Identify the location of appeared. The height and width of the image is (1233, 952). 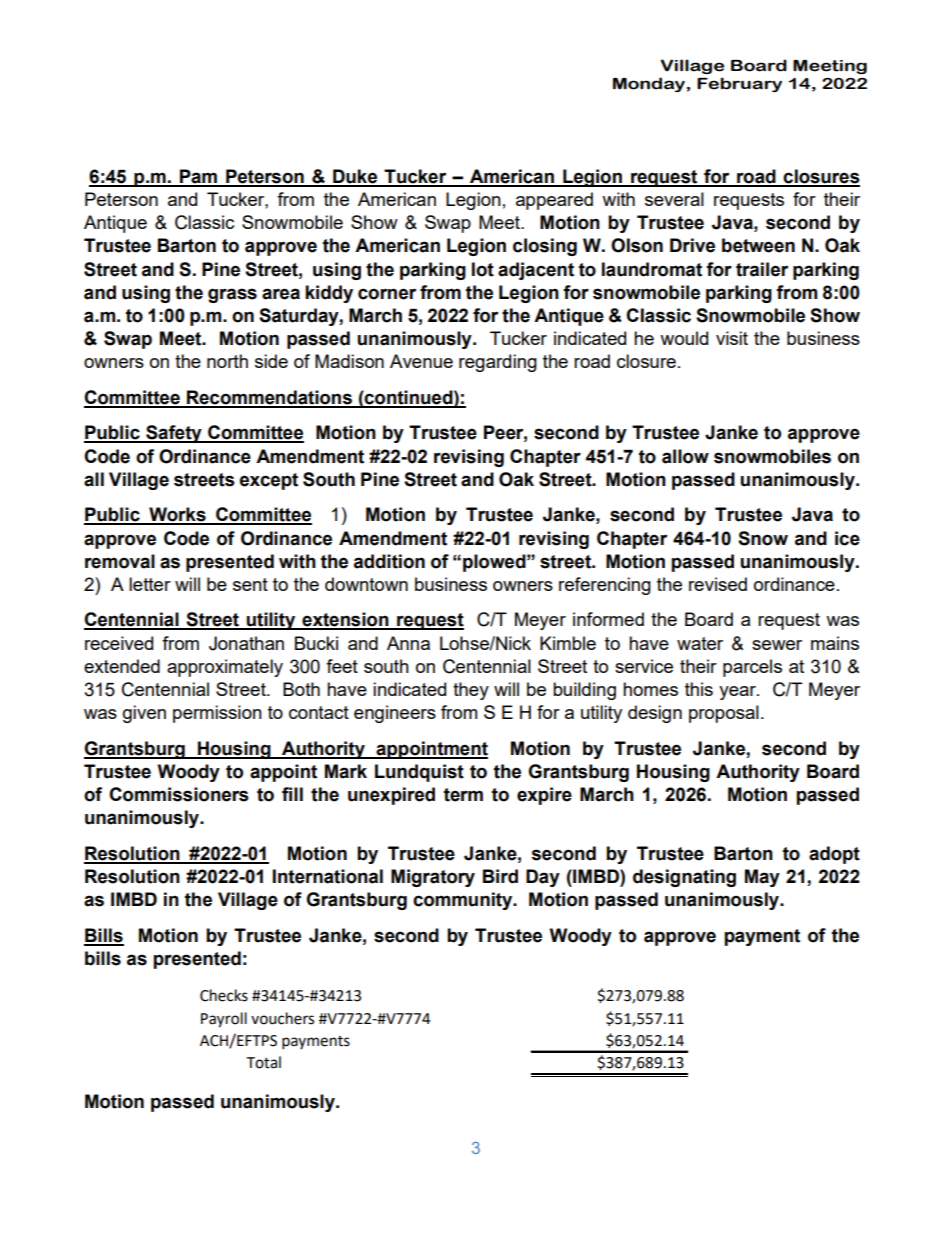
(554, 201).
